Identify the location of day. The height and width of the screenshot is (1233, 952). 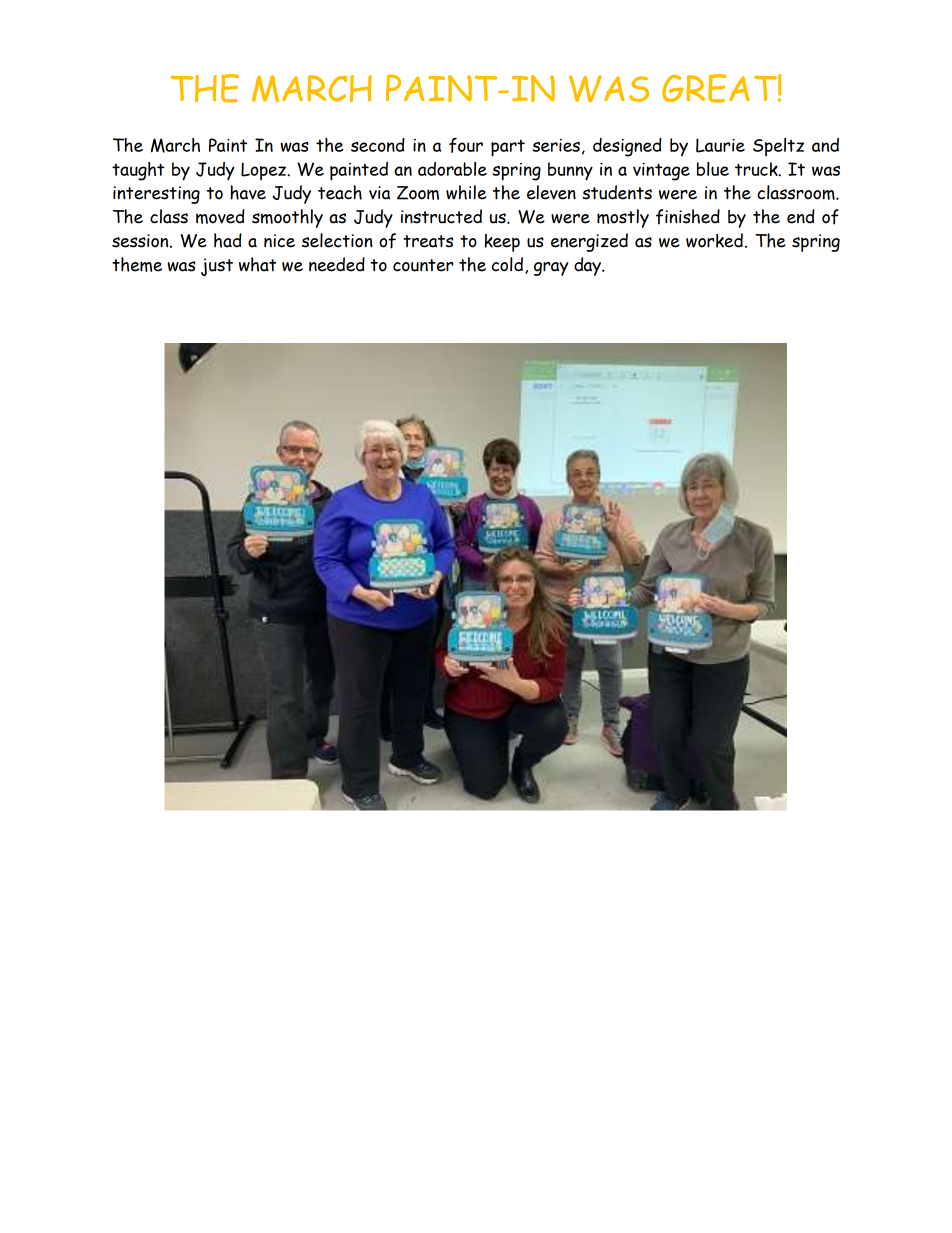
(589, 266).
